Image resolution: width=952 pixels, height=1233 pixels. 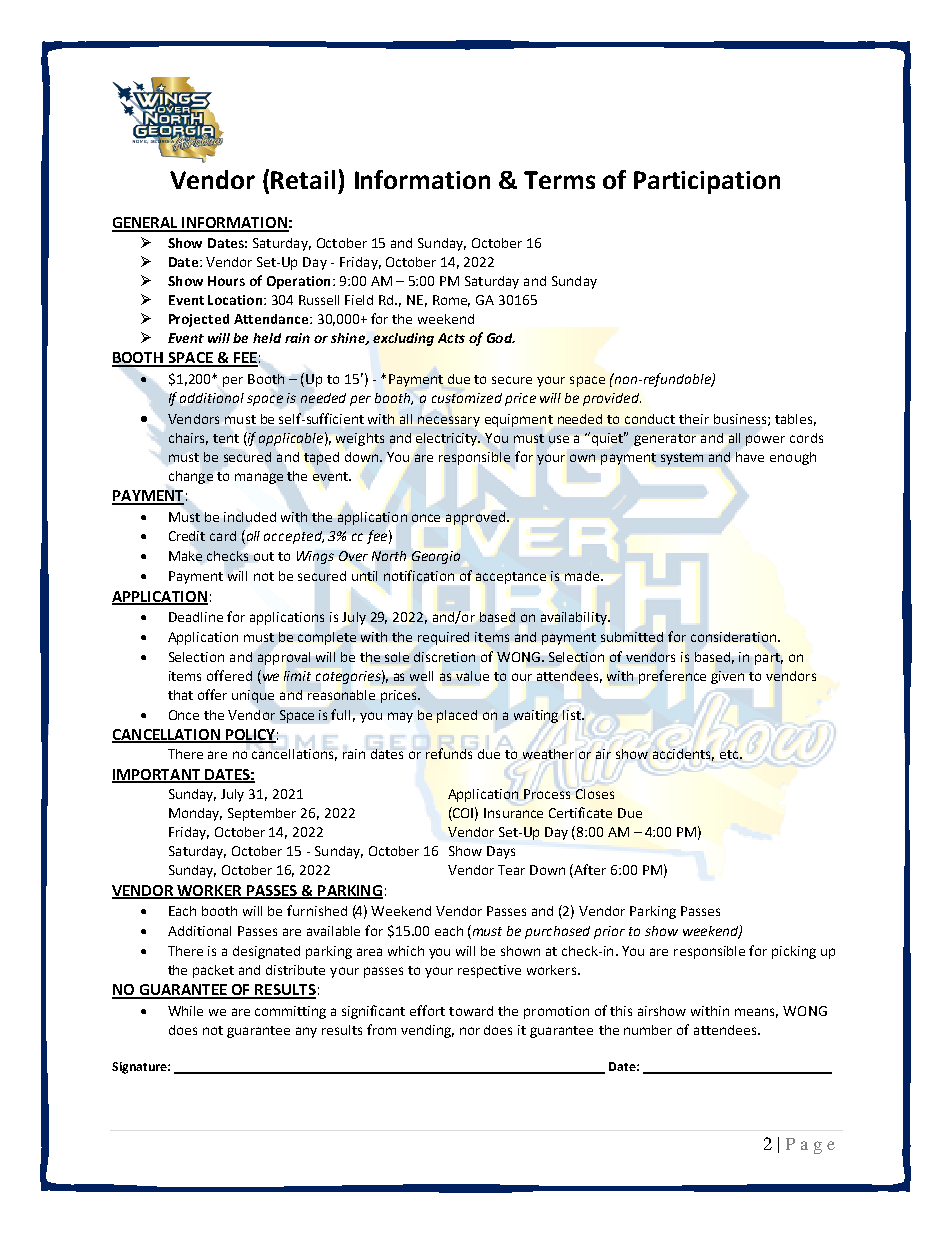 What do you see at coordinates (513, 813) in the screenshot?
I see `Insurance` at bounding box center [513, 813].
